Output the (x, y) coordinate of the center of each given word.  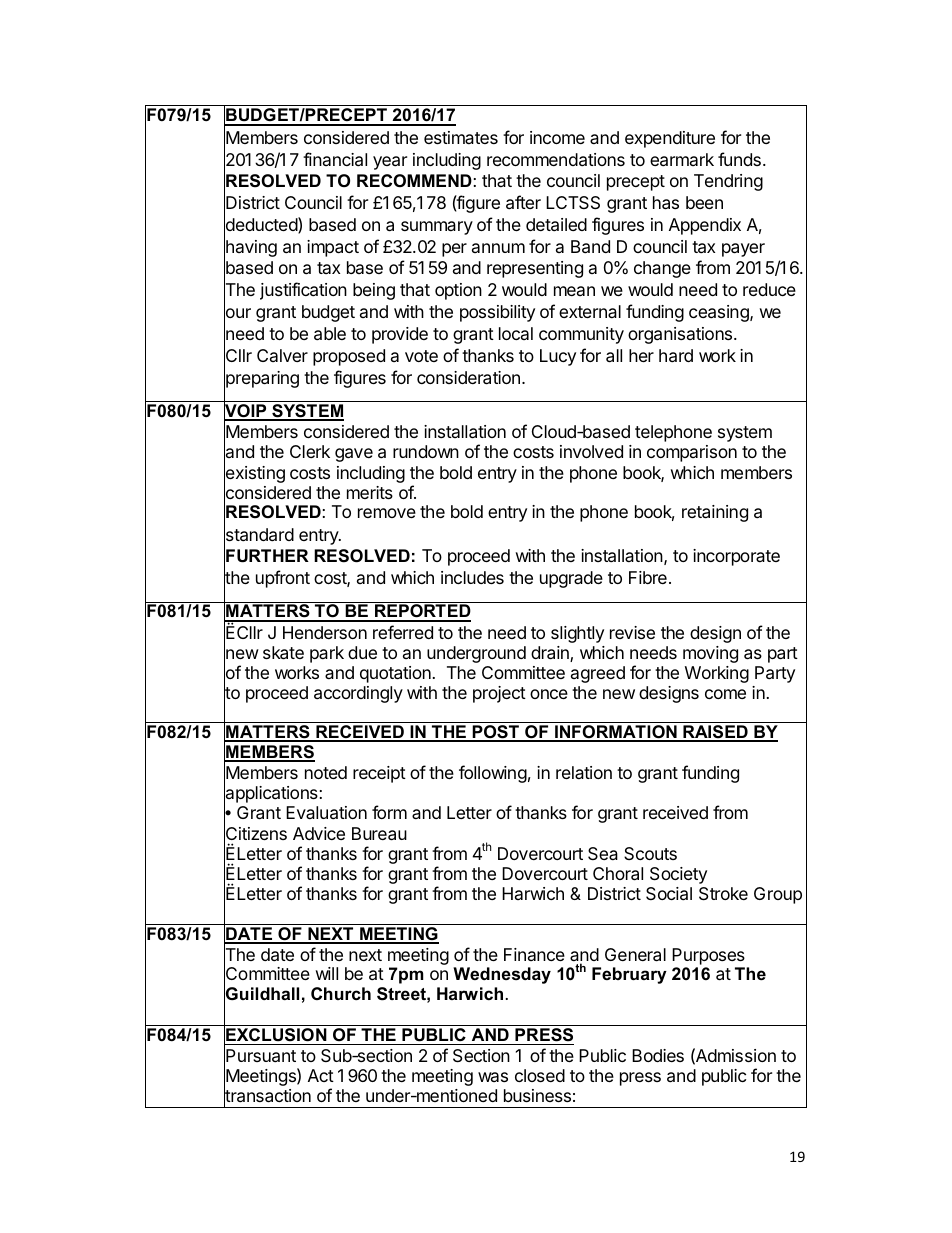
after (523, 202)
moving (710, 654)
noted (326, 772)
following (493, 774)
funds (739, 159)
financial (335, 159)
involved (591, 451)
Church (341, 993)
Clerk (310, 451)
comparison (692, 453)
